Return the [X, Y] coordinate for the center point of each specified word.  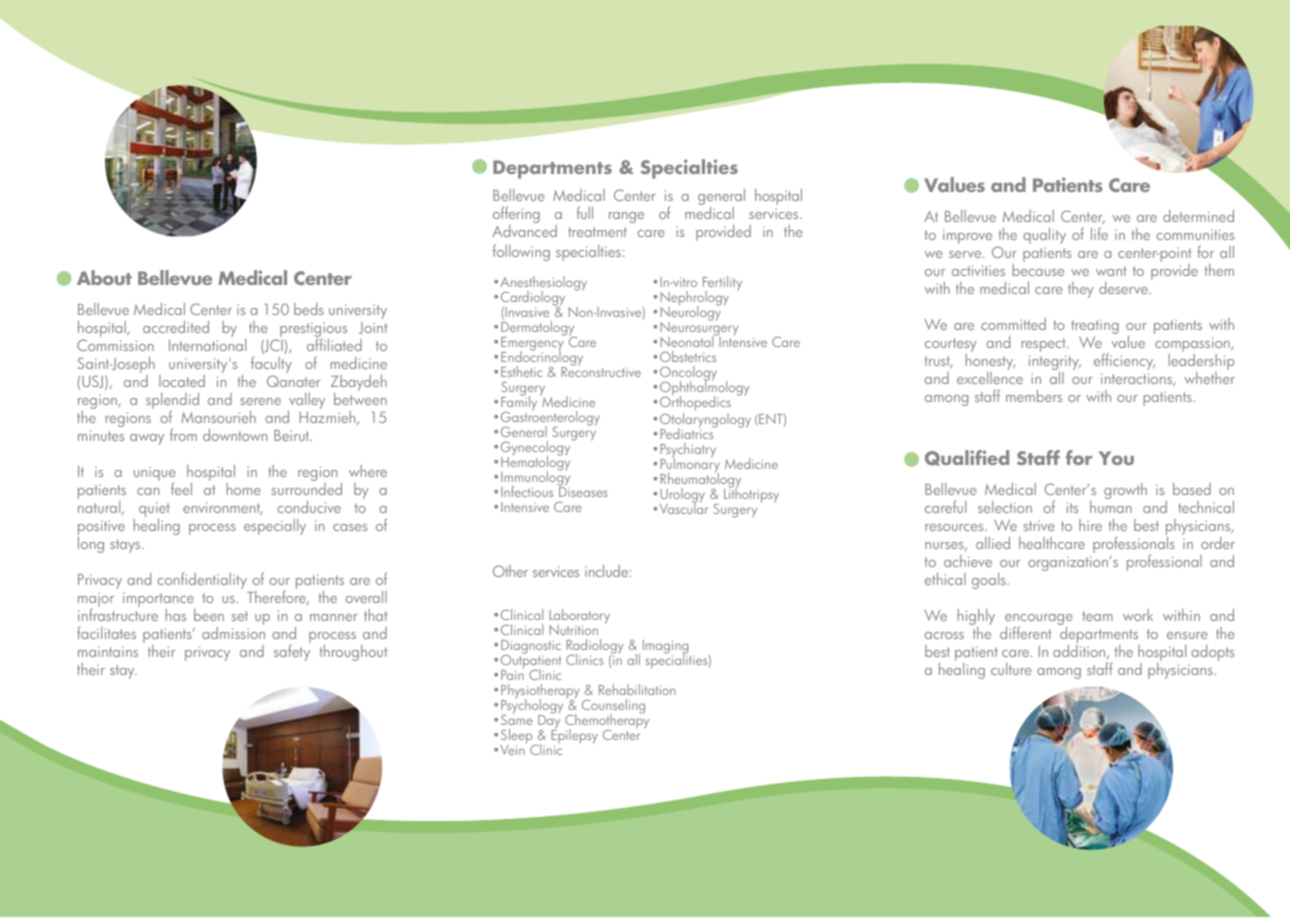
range [626, 217]
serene [260, 401]
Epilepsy [574, 735]
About [104, 277]
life [1099, 233]
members [1034, 396]
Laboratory [579, 617]
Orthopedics [695, 402]
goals [990, 581]
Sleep [517, 737]
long [91, 545]
